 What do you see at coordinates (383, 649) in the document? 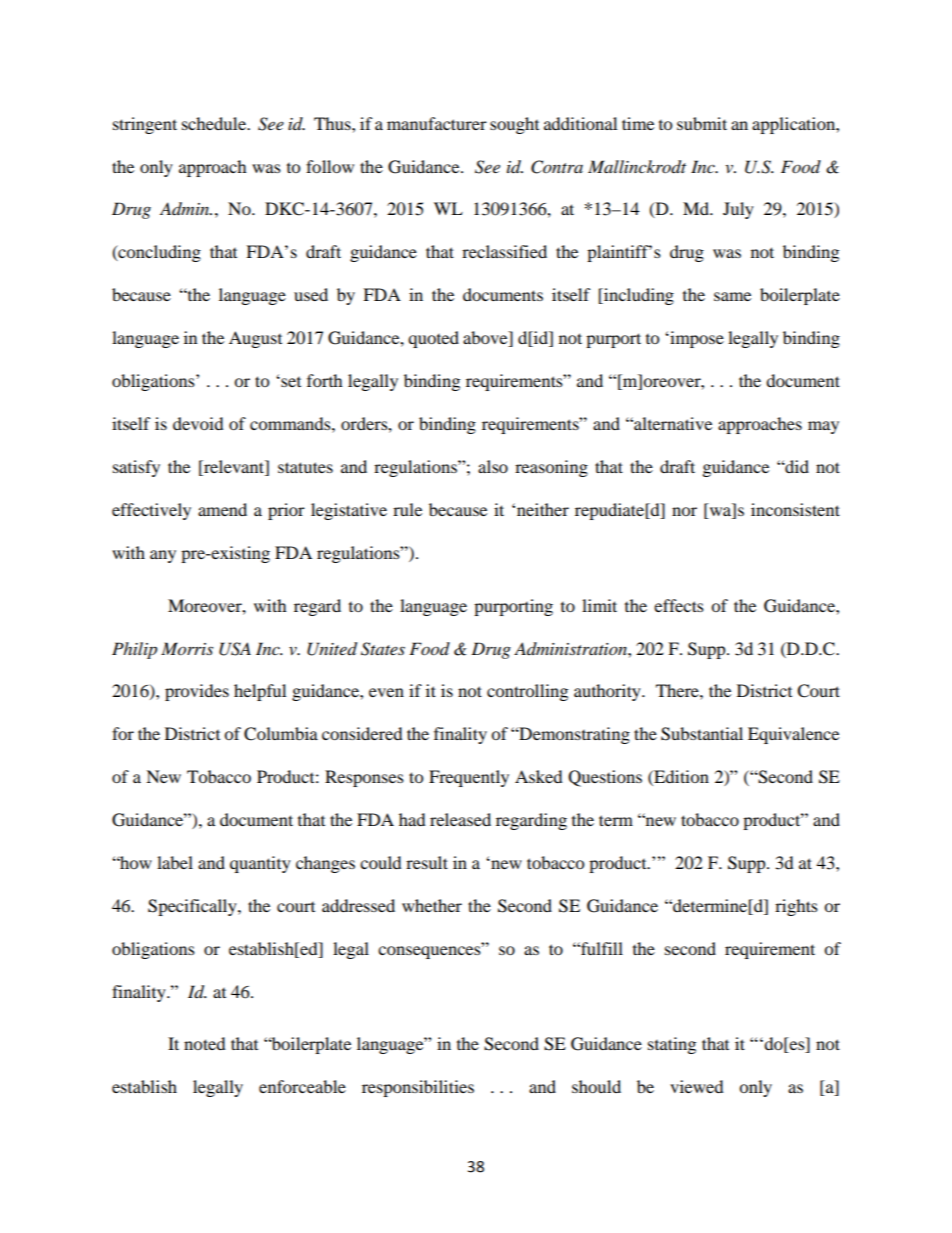
I see `States` at bounding box center [383, 649].
